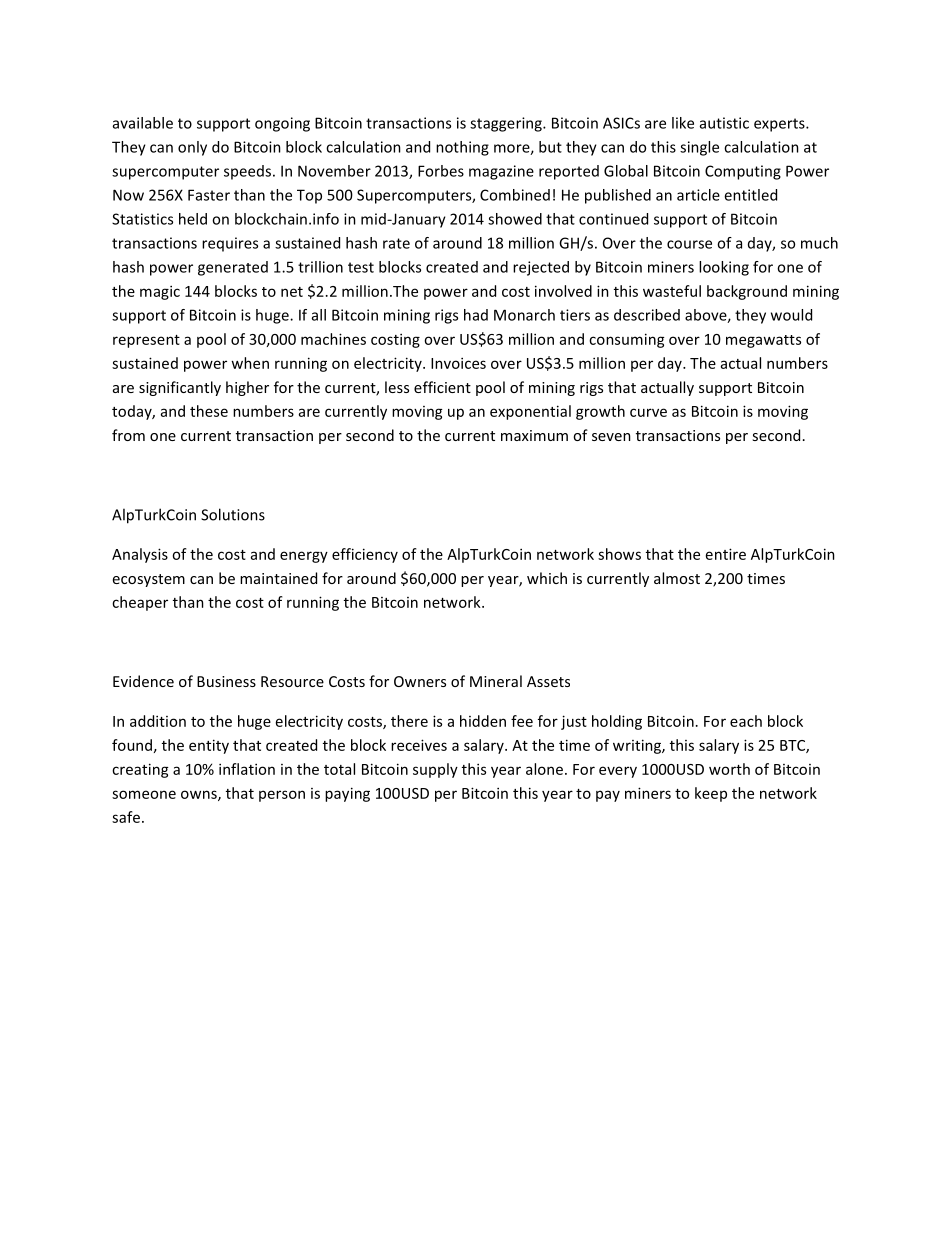  What do you see at coordinates (144, 794) in the screenshot?
I see `someone` at bounding box center [144, 794].
